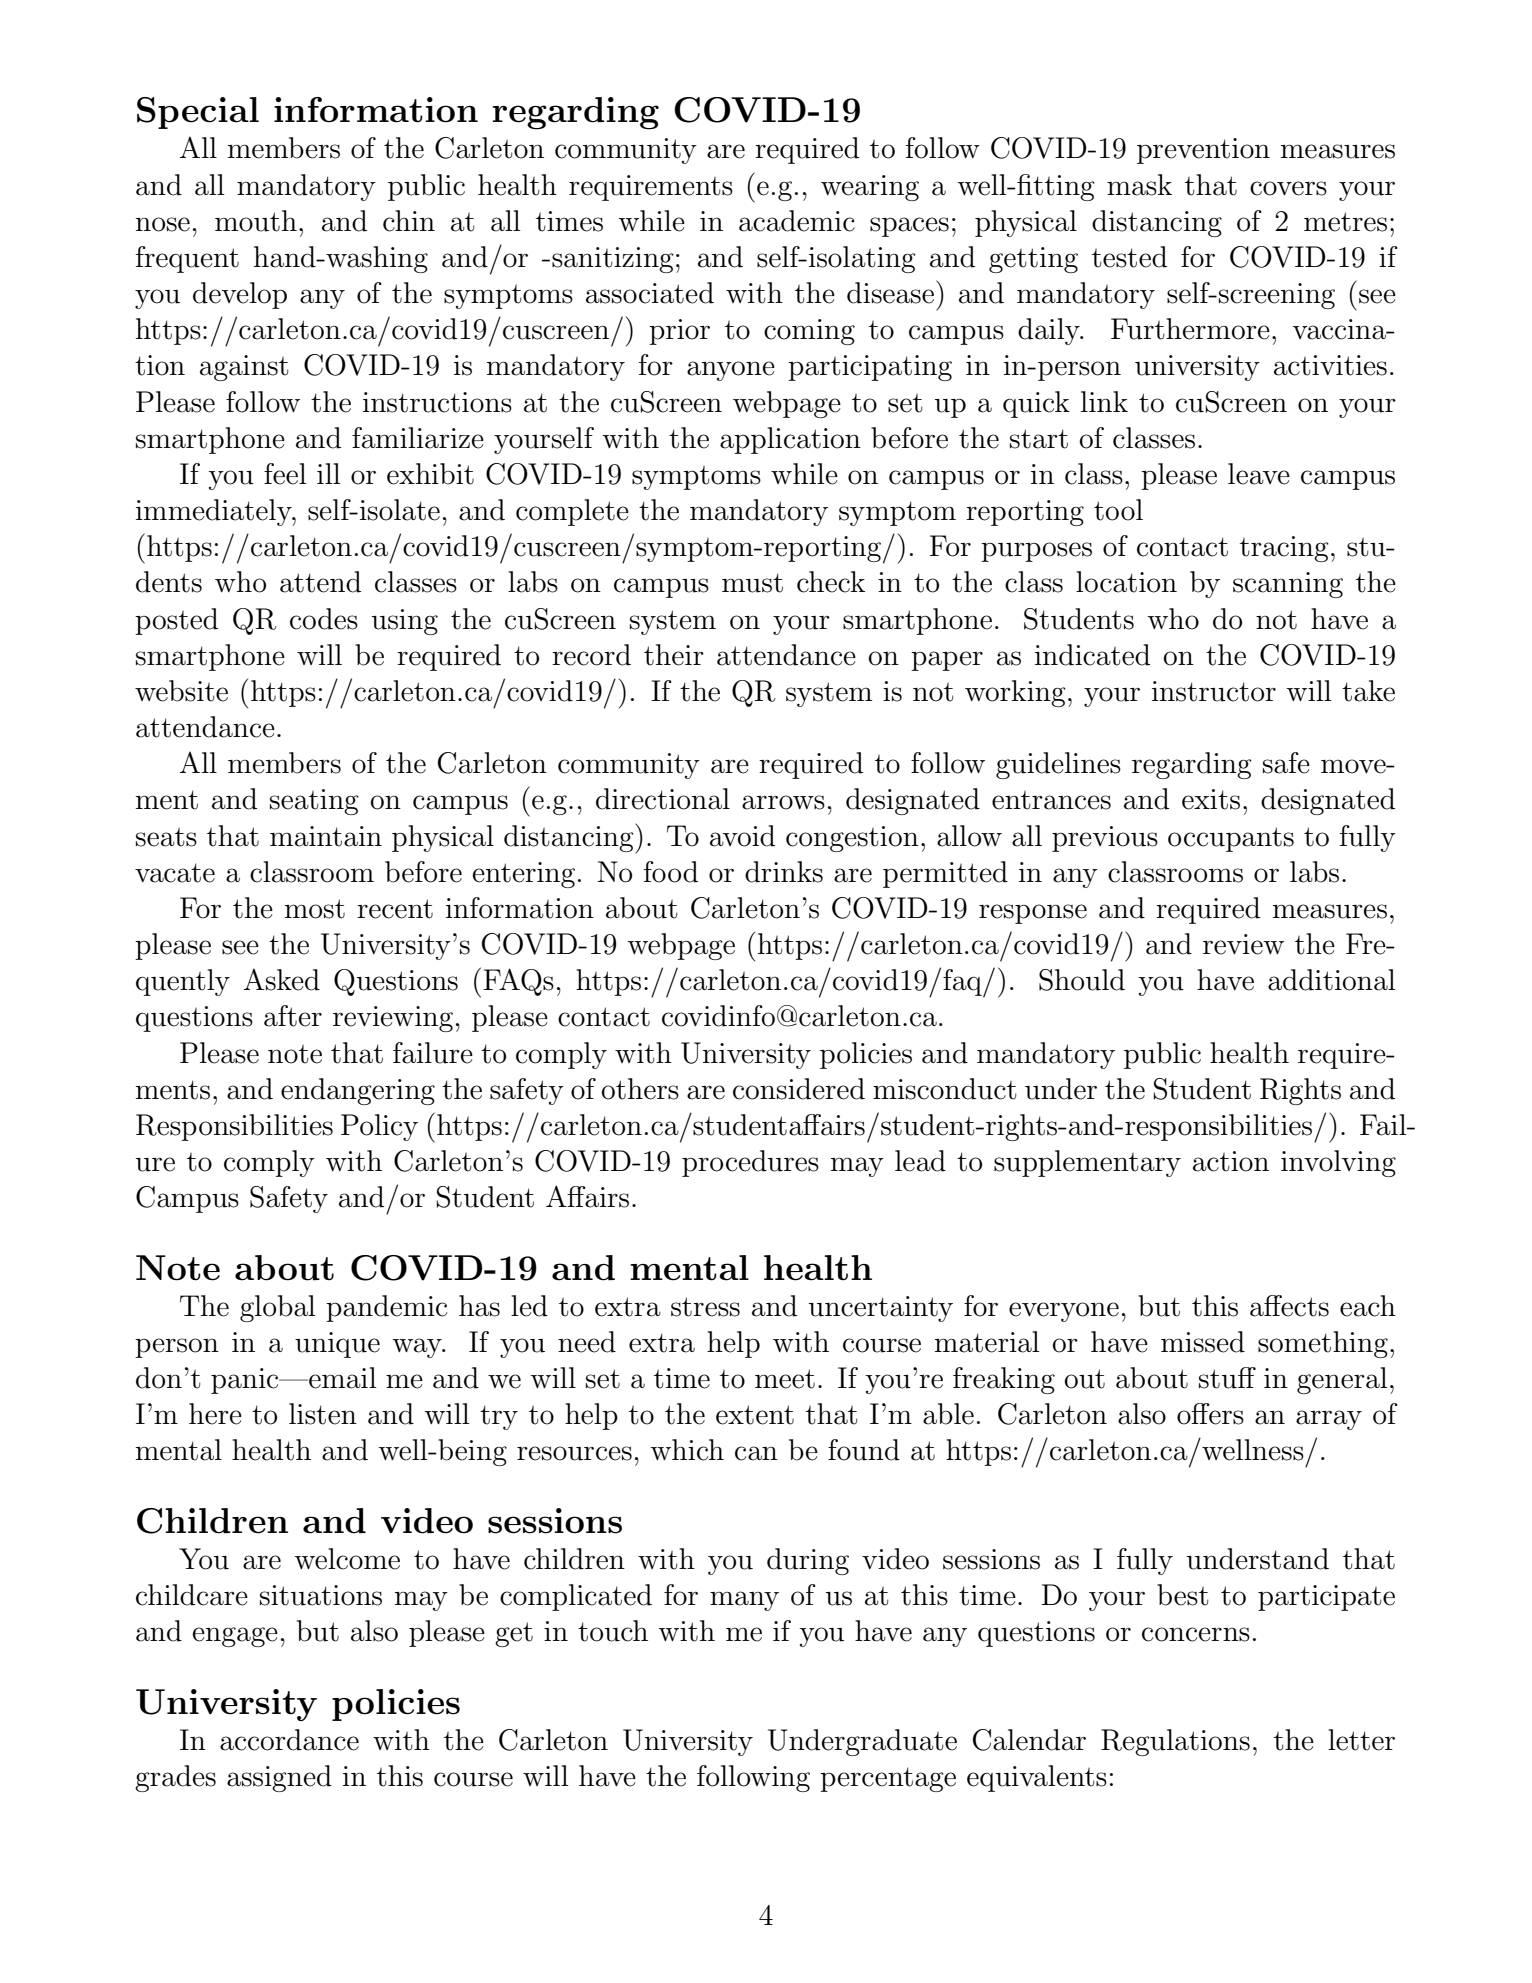 The height and width of the screenshot is (1983, 1532). Describe the element at coordinates (797, 221) in the screenshot. I see `academic` at that location.
